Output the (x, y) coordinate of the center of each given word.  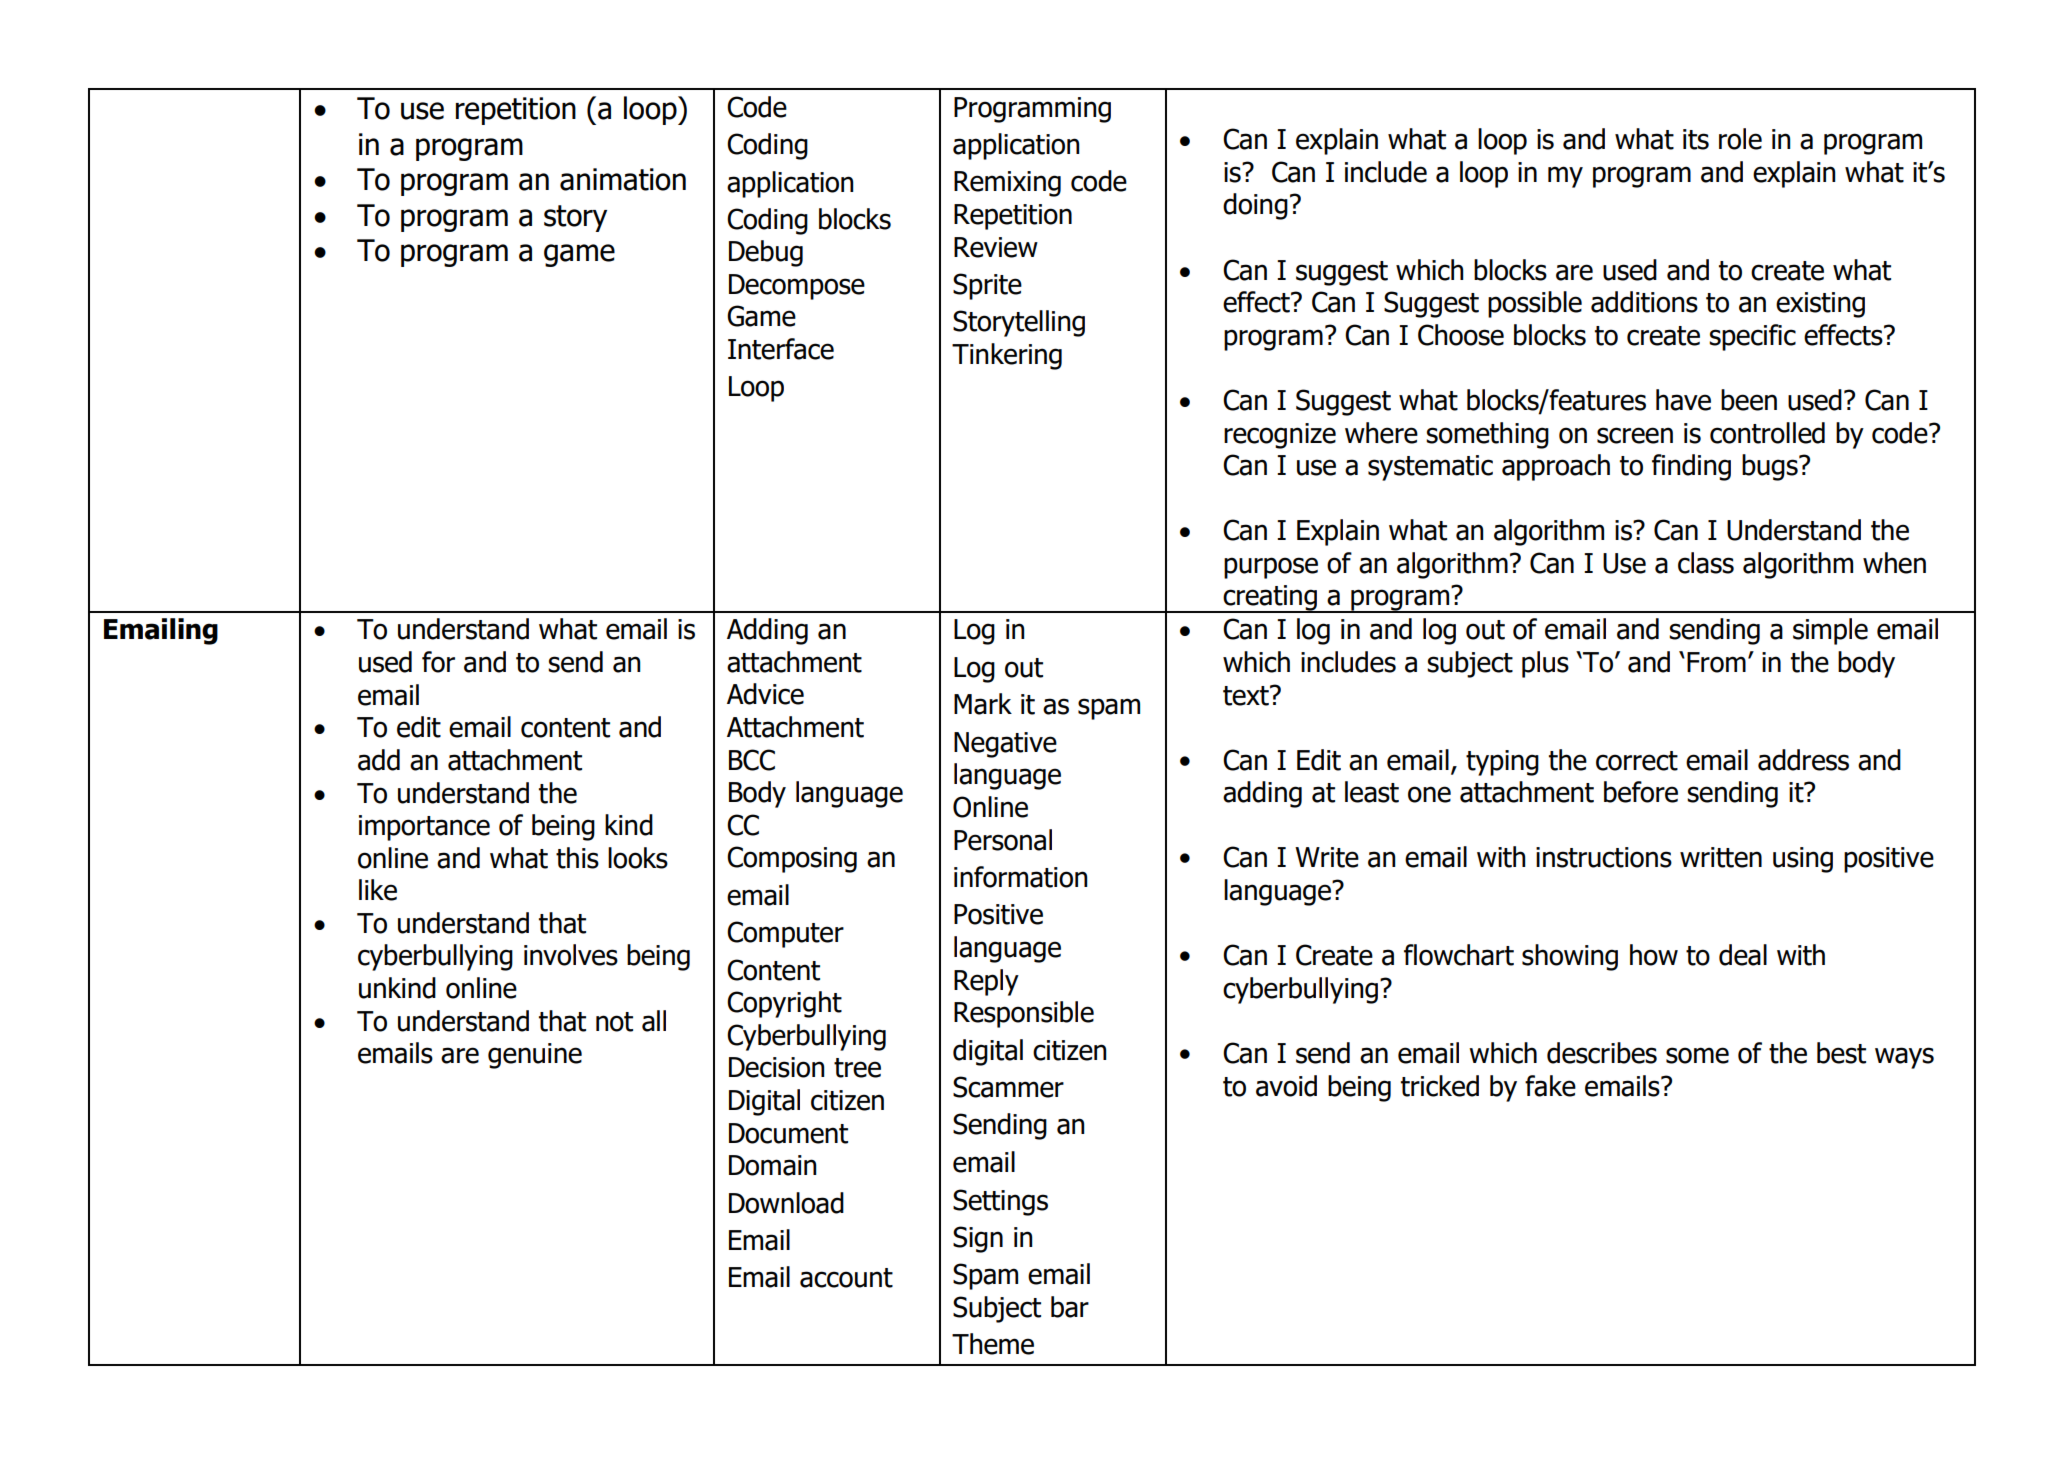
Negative (1005, 745)
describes (1602, 1053)
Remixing (1007, 184)
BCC (752, 760)
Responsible (1024, 1014)
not (614, 1022)
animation (623, 179)
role (1740, 139)
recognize (1280, 436)
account (846, 1278)
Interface (781, 349)
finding (1691, 467)
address (1803, 760)
